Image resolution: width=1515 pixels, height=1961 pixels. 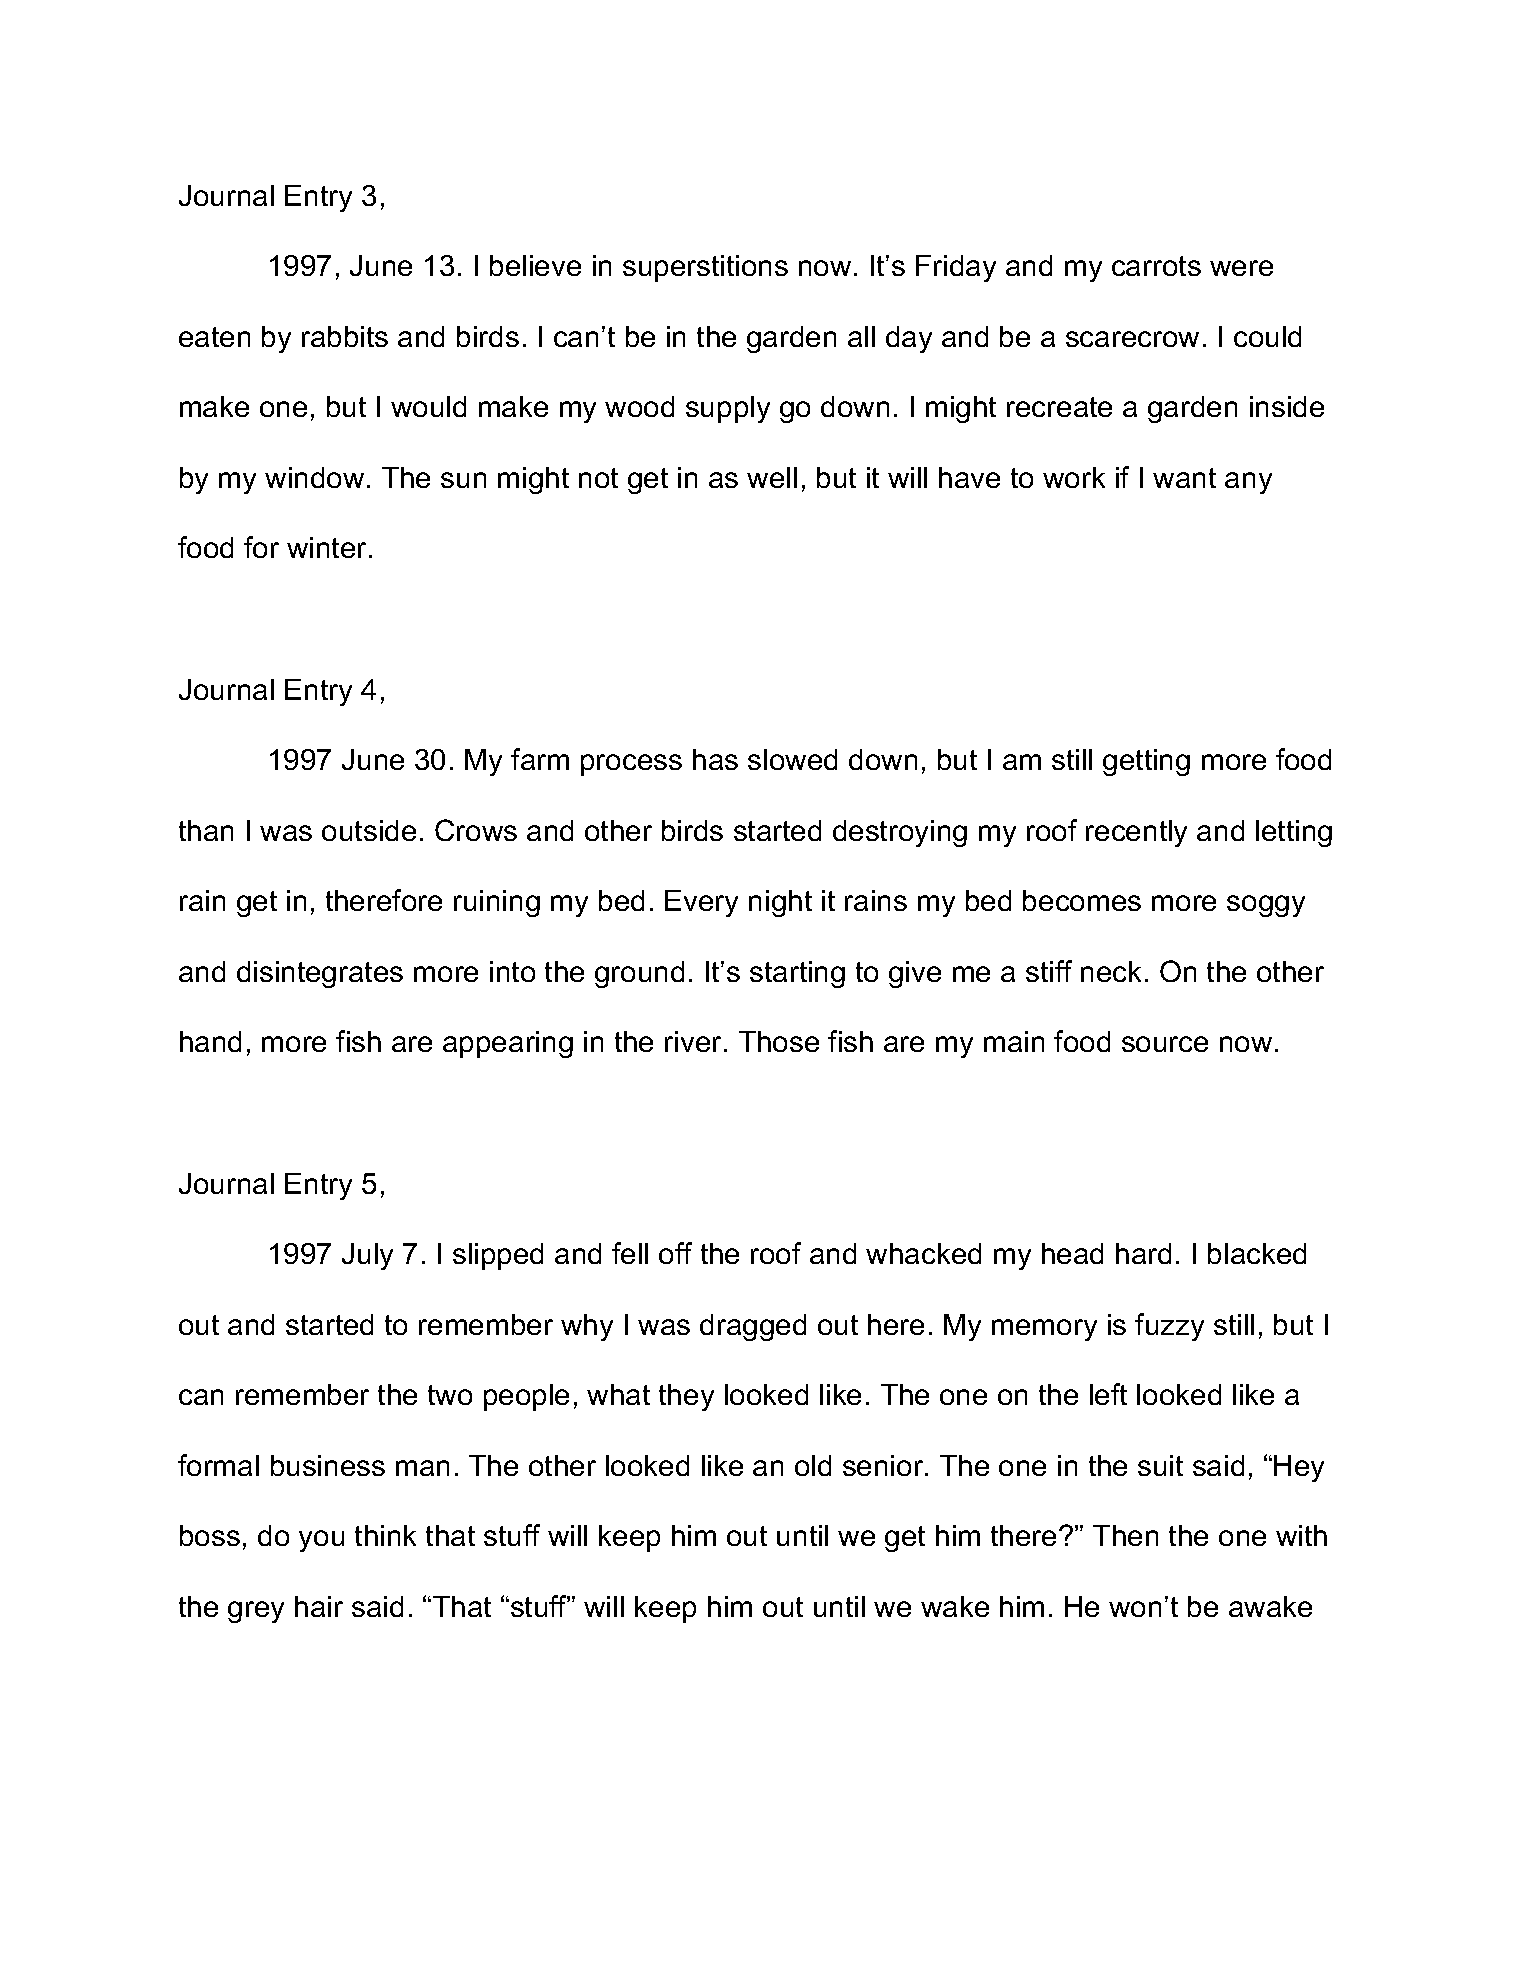 What do you see at coordinates (369, 830) in the screenshot?
I see `outside` at bounding box center [369, 830].
